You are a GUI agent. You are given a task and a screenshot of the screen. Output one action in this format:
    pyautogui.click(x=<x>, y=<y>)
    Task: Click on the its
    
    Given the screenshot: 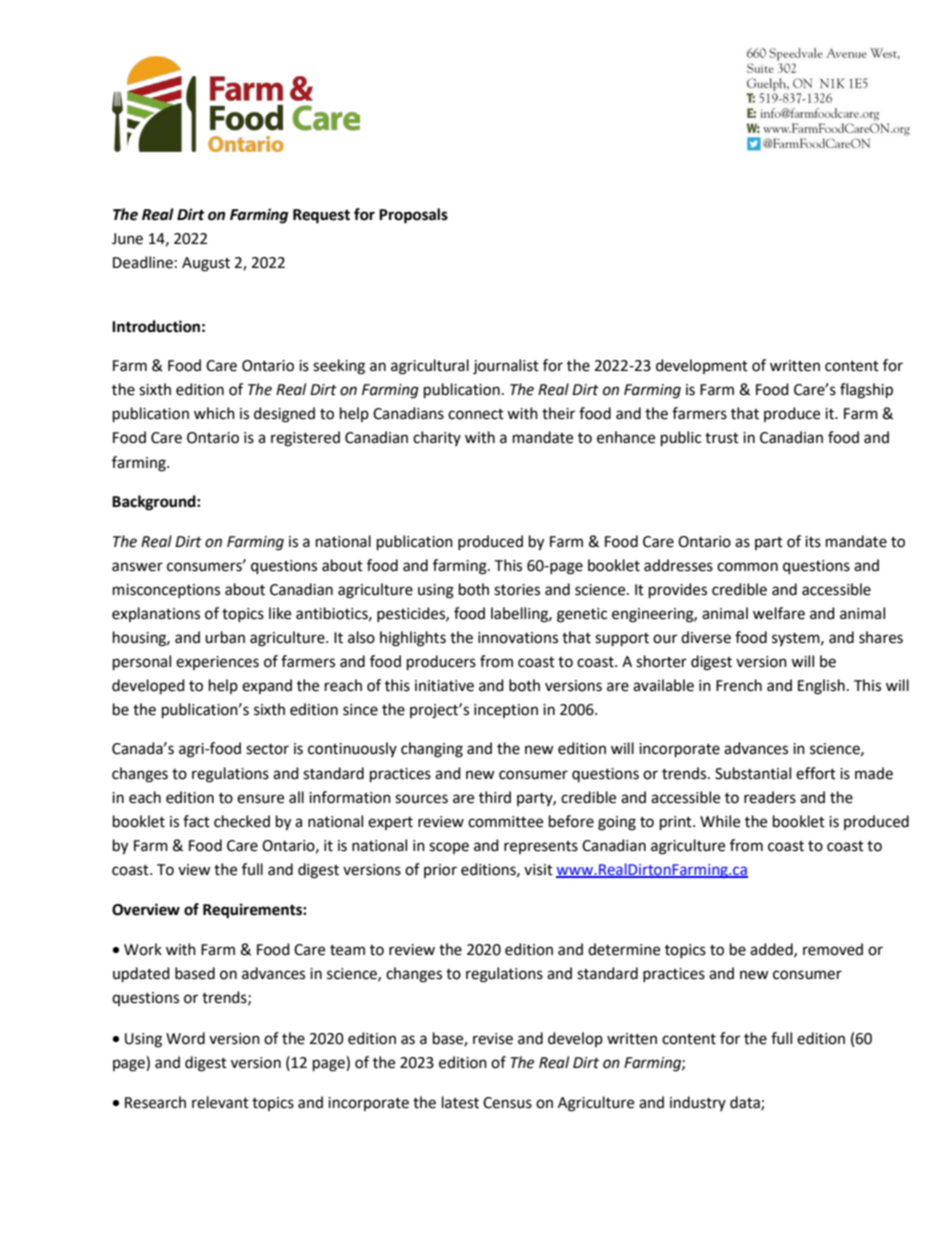 What is the action you would take?
    pyautogui.click(x=813, y=542)
